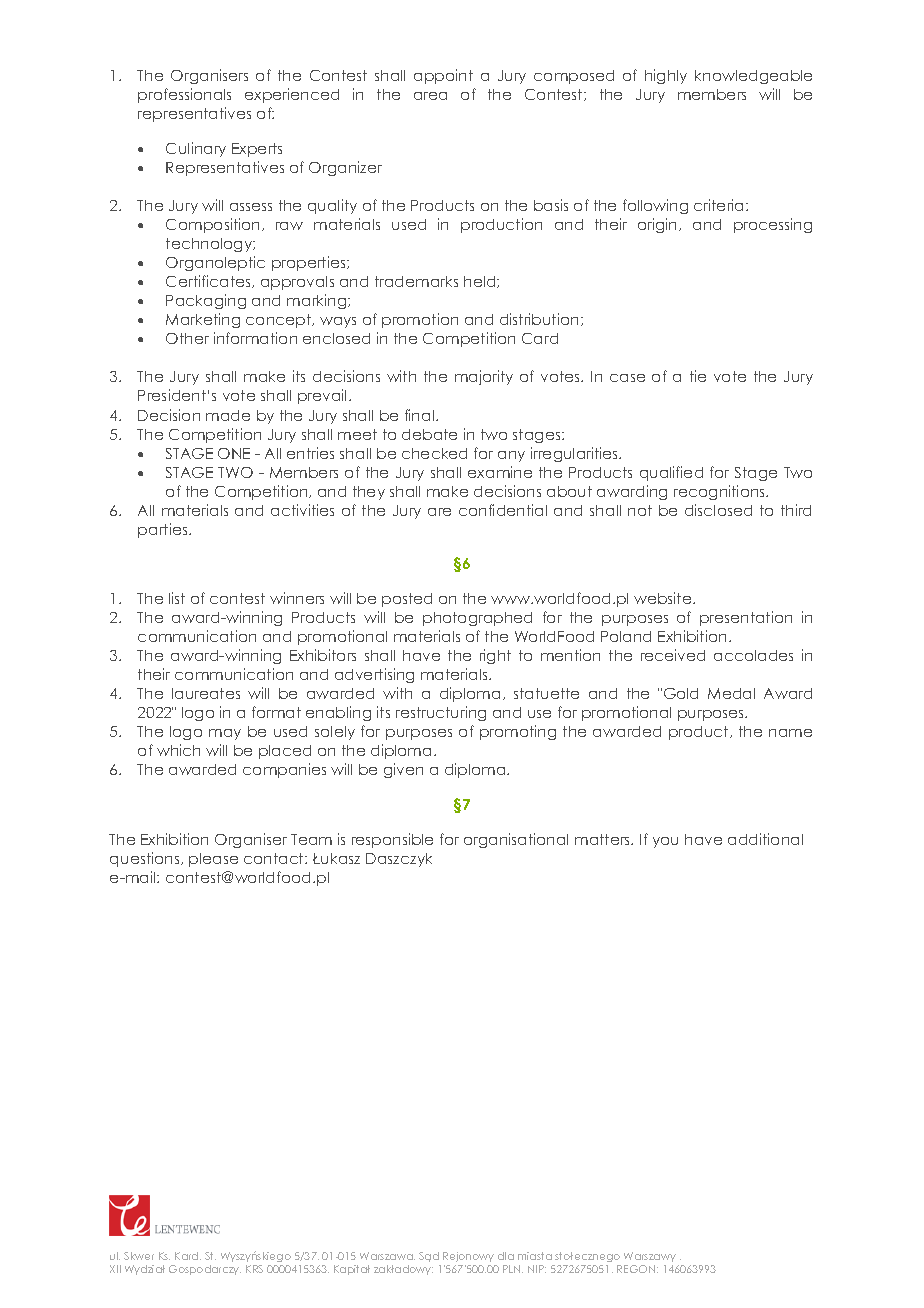 This image has height=1308, width=924. I want to click on right, so click(495, 656).
